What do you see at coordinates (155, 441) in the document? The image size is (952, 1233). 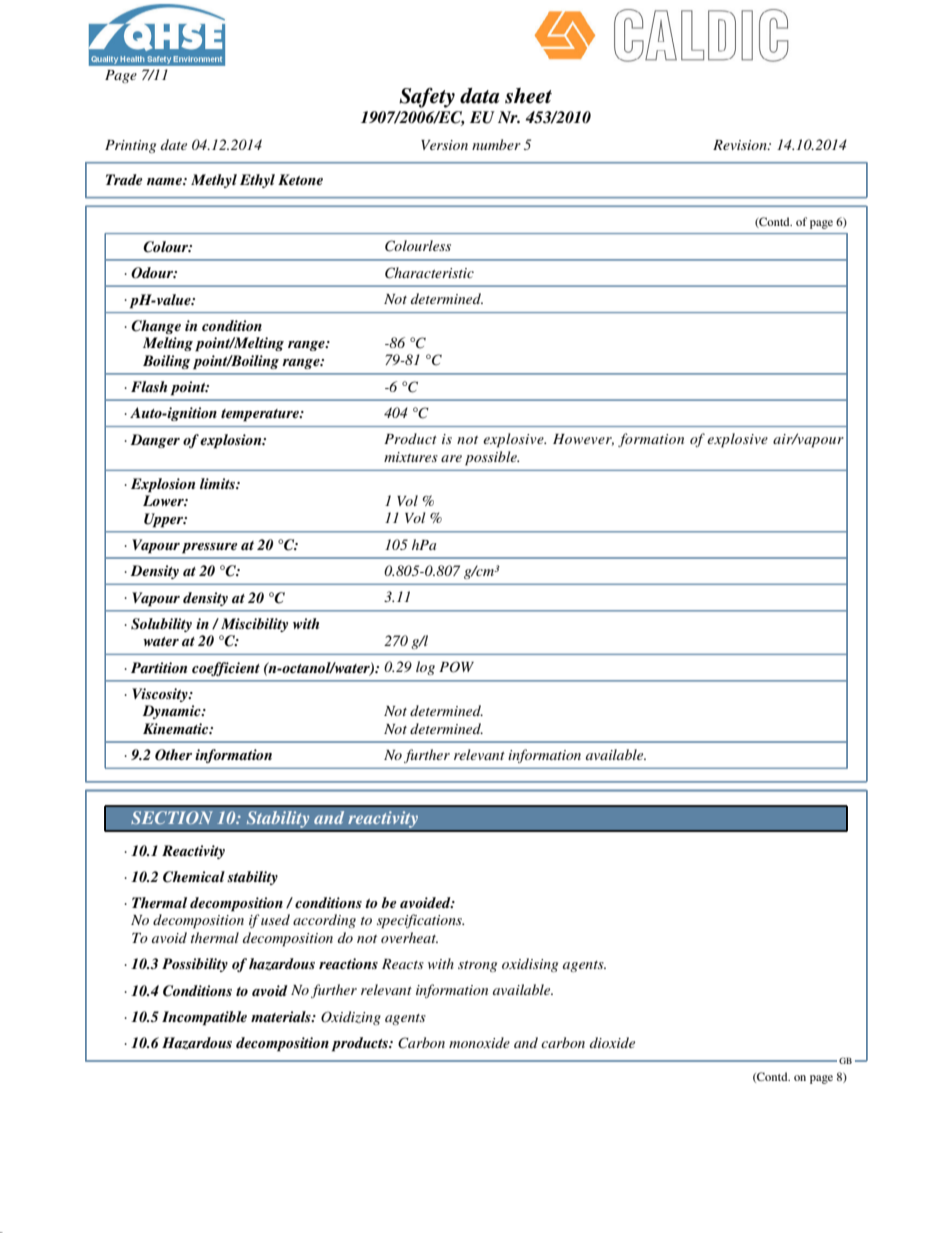 I see `Danger` at bounding box center [155, 441].
